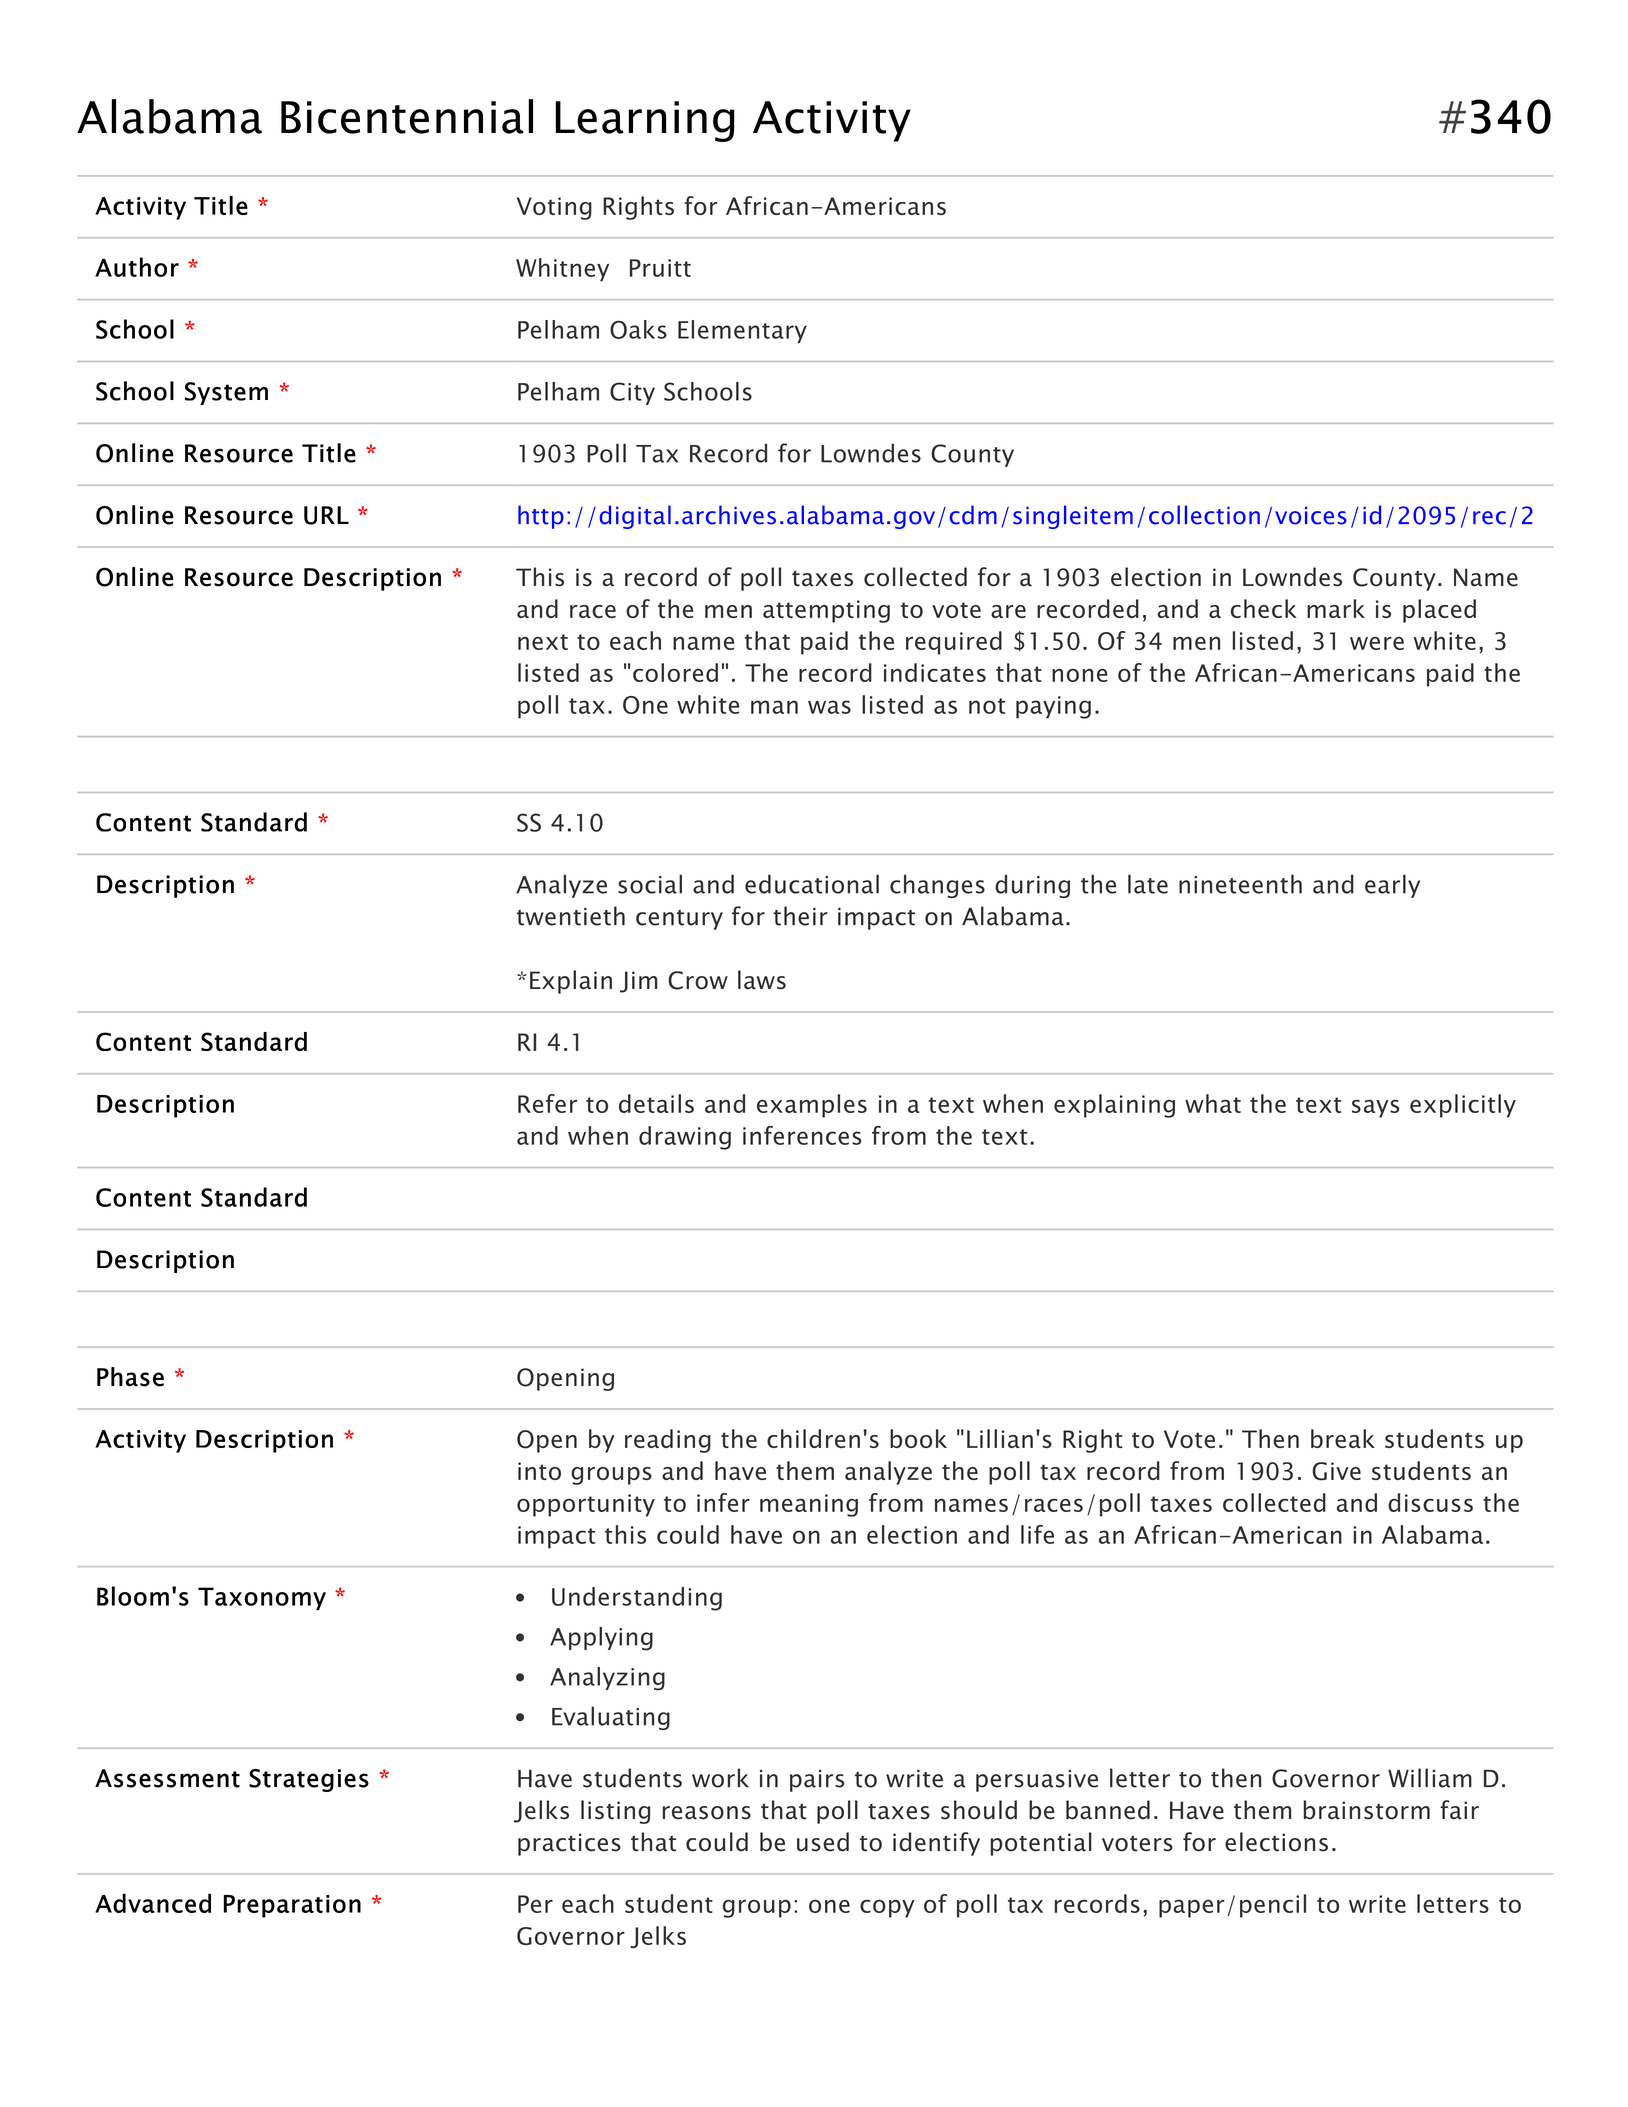 Image resolution: width=1628 pixels, height=2107 pixels. What do you see at coordinates (407, 116) in the screenshot?
I see `Bicentennial` at bounding box center [407, 116].
